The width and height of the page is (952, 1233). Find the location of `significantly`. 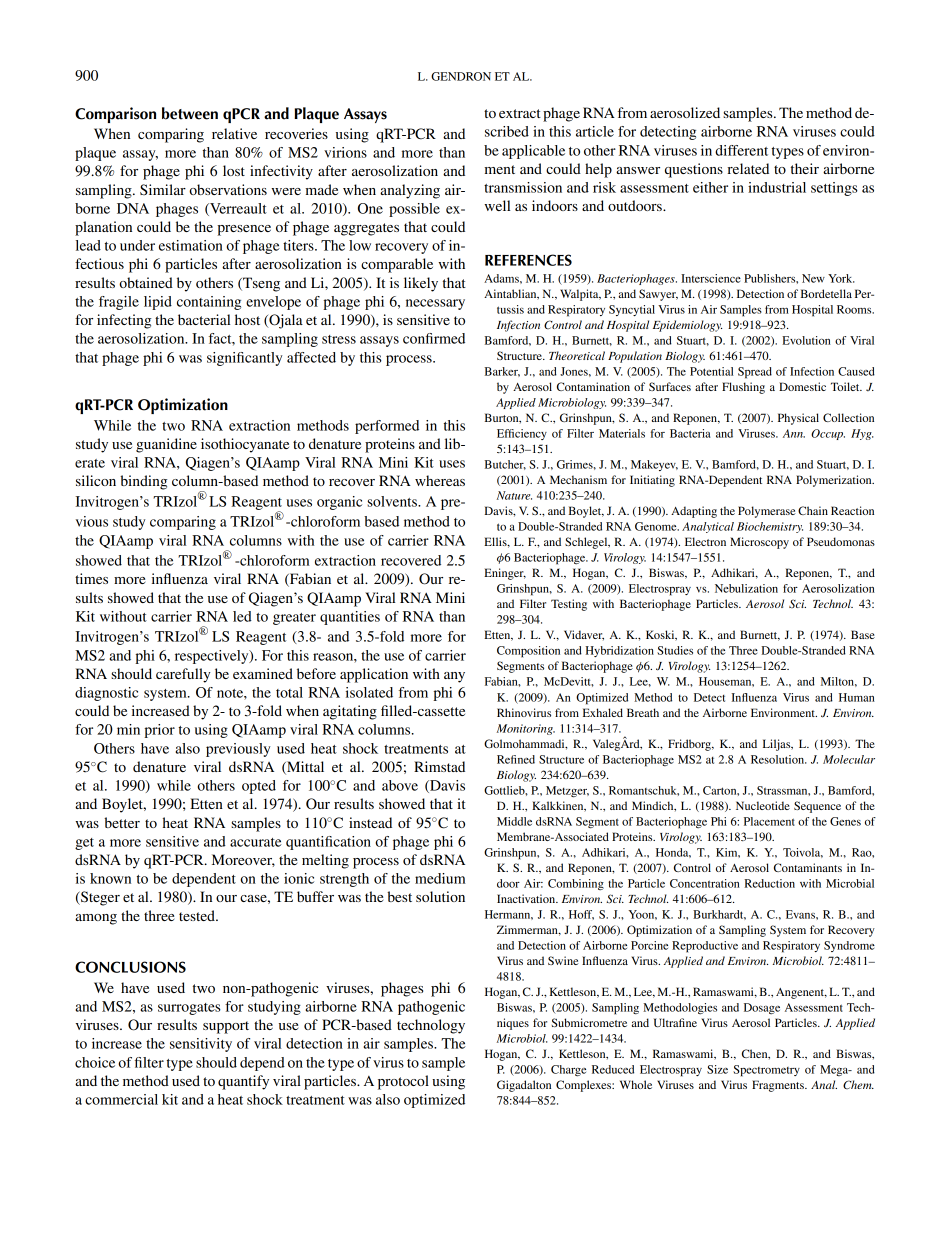

significantly is located at coordinates (244, 359).
